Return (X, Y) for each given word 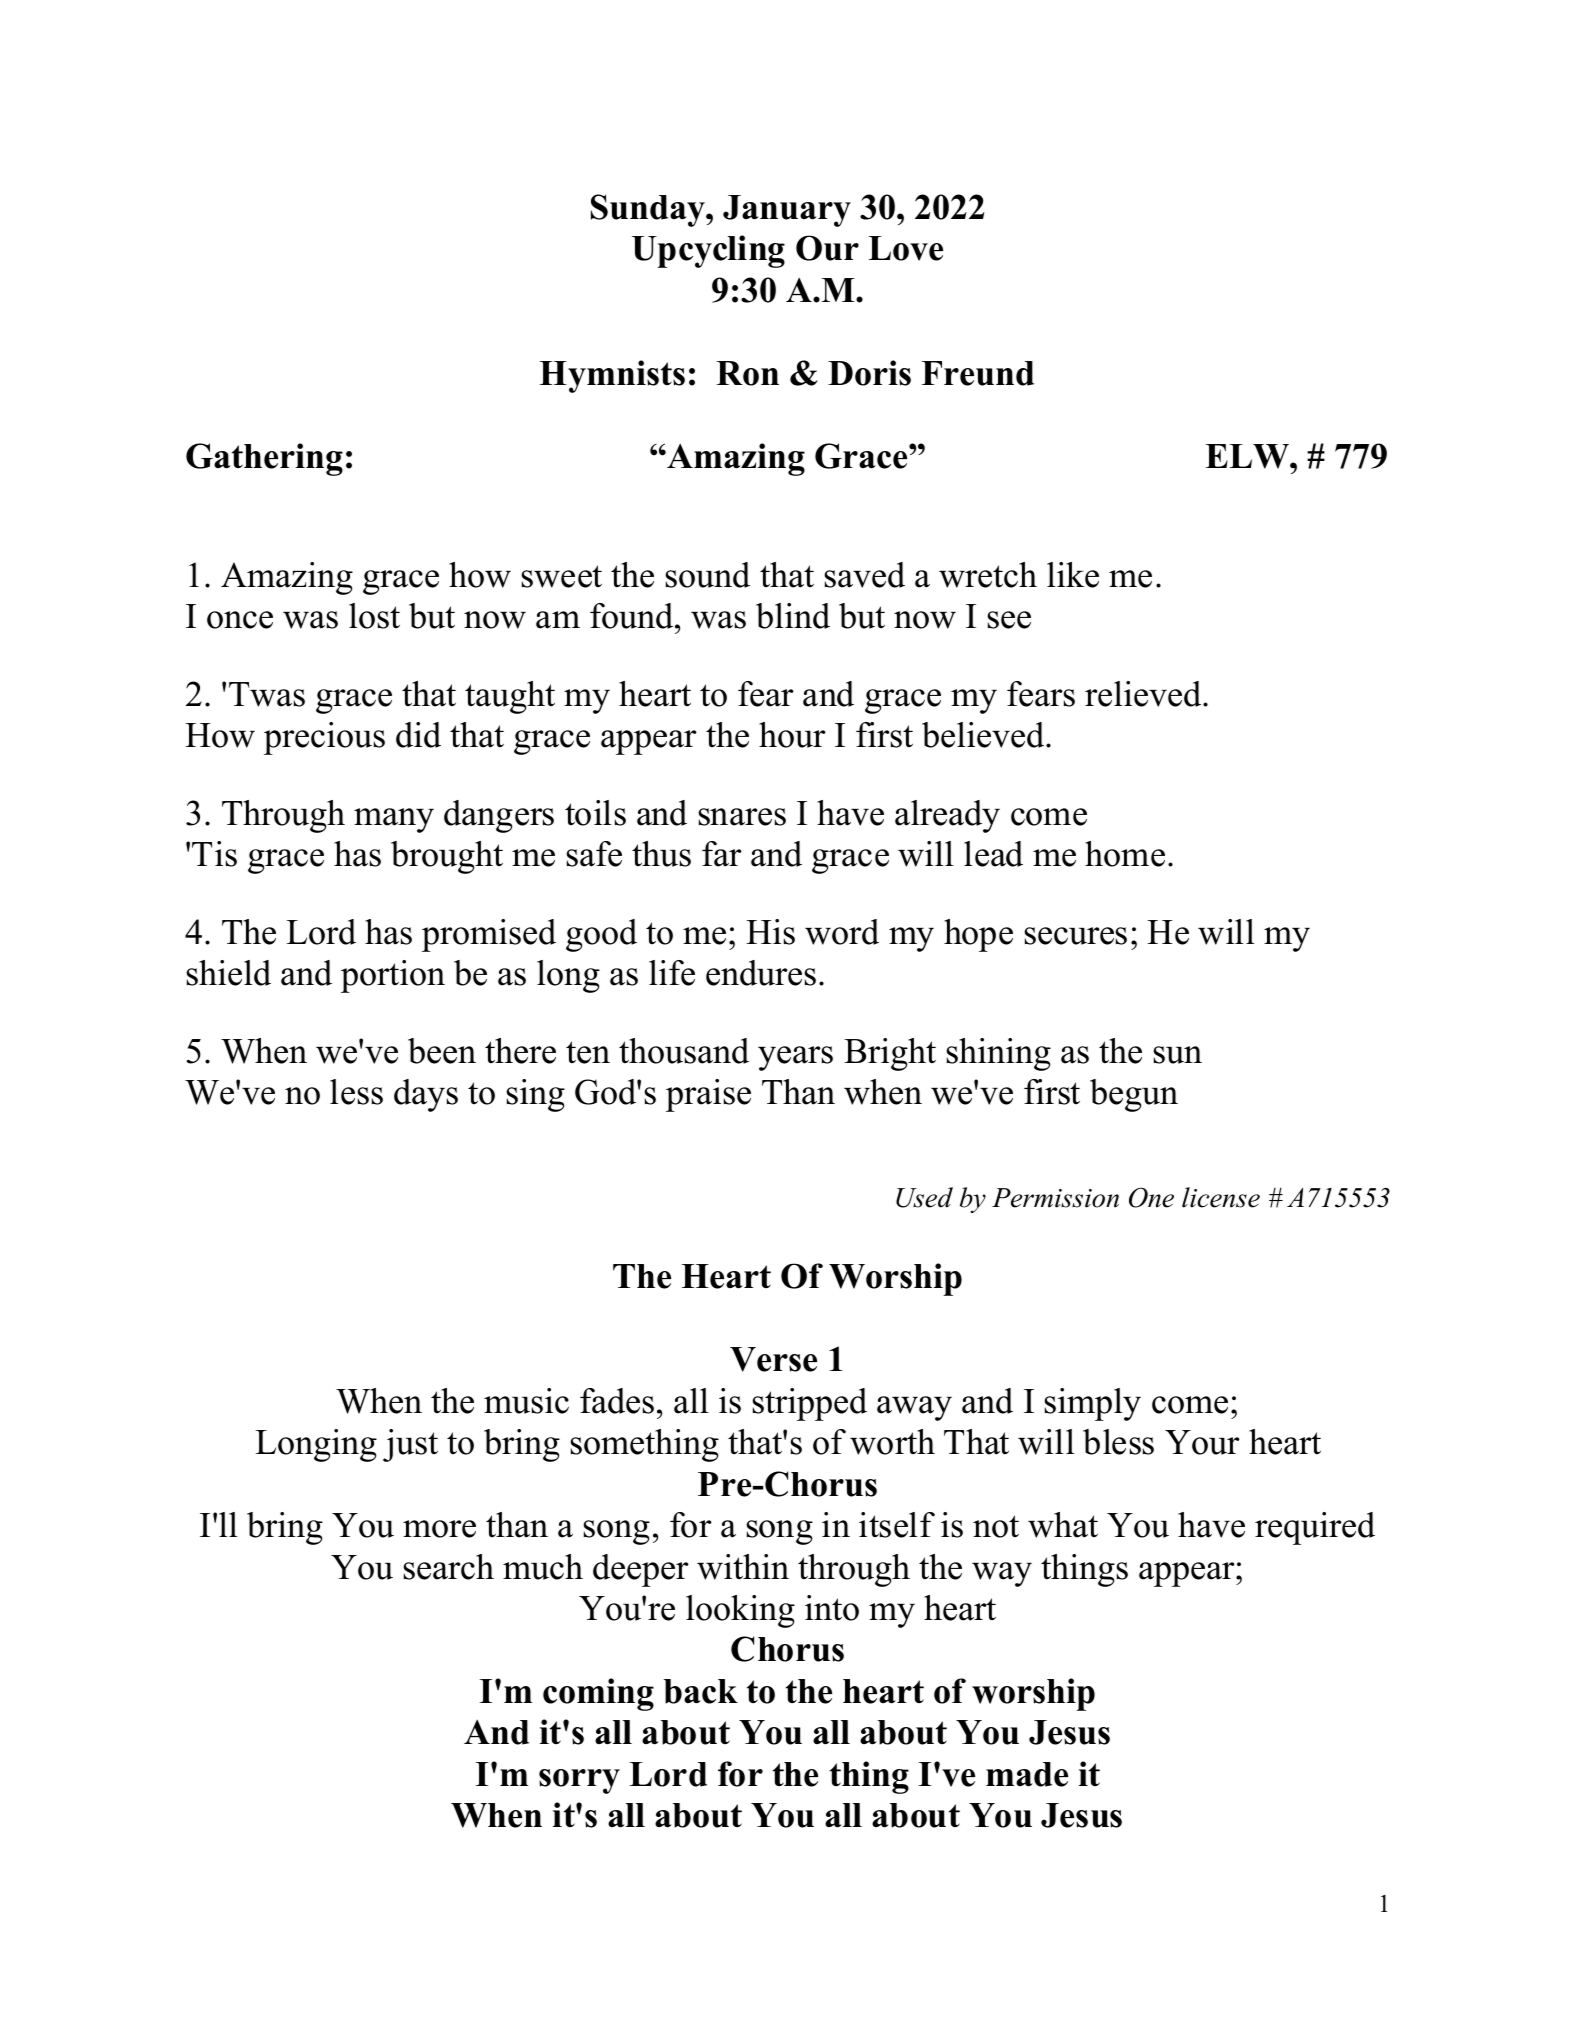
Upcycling (708, 251)
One (1151, 1197)
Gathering (264, 459)
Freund (978, 373)
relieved (1144, 694)
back (701, 1691)
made (1027, 1774)
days (426, 1095)
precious (324, 738)
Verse (773, 1359)
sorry (579, 1781)
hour (792, 735)
